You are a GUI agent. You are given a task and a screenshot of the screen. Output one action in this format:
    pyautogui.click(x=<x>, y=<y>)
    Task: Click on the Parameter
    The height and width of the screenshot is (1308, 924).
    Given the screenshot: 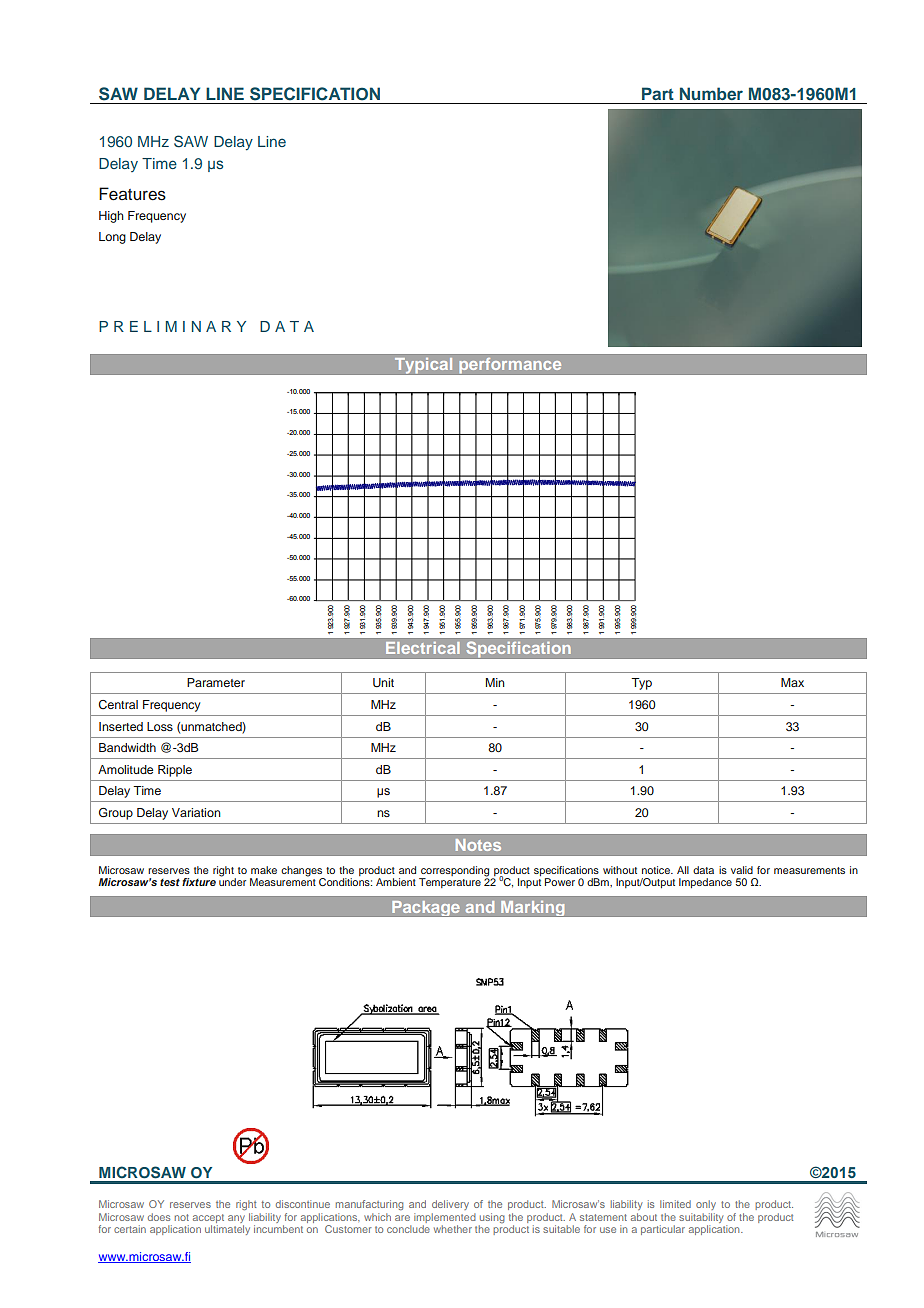 What is the action you would take?
    pyautogui.click(x=216, y=682)
